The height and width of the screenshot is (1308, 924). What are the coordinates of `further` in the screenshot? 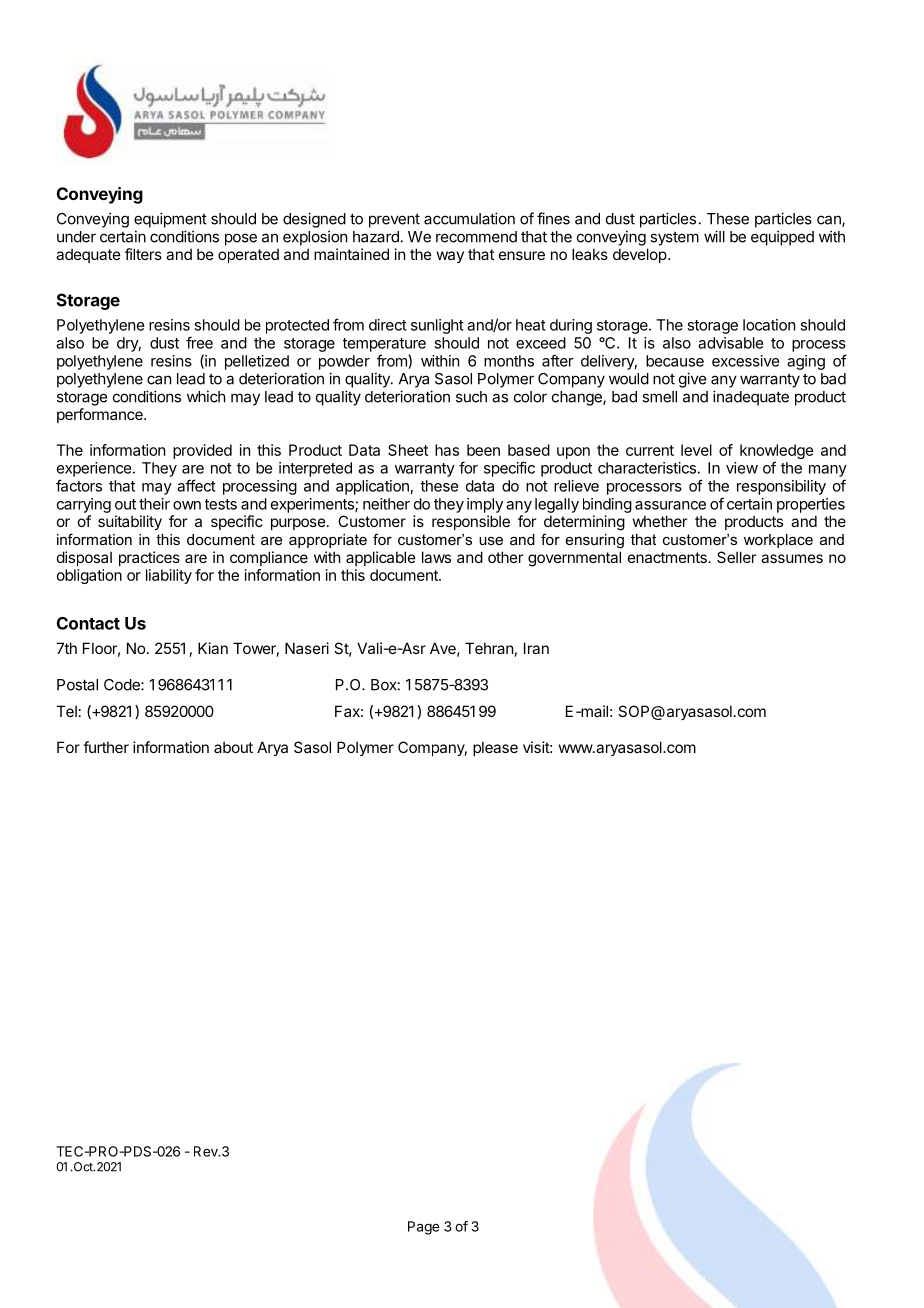 It's located at (106, 747).
